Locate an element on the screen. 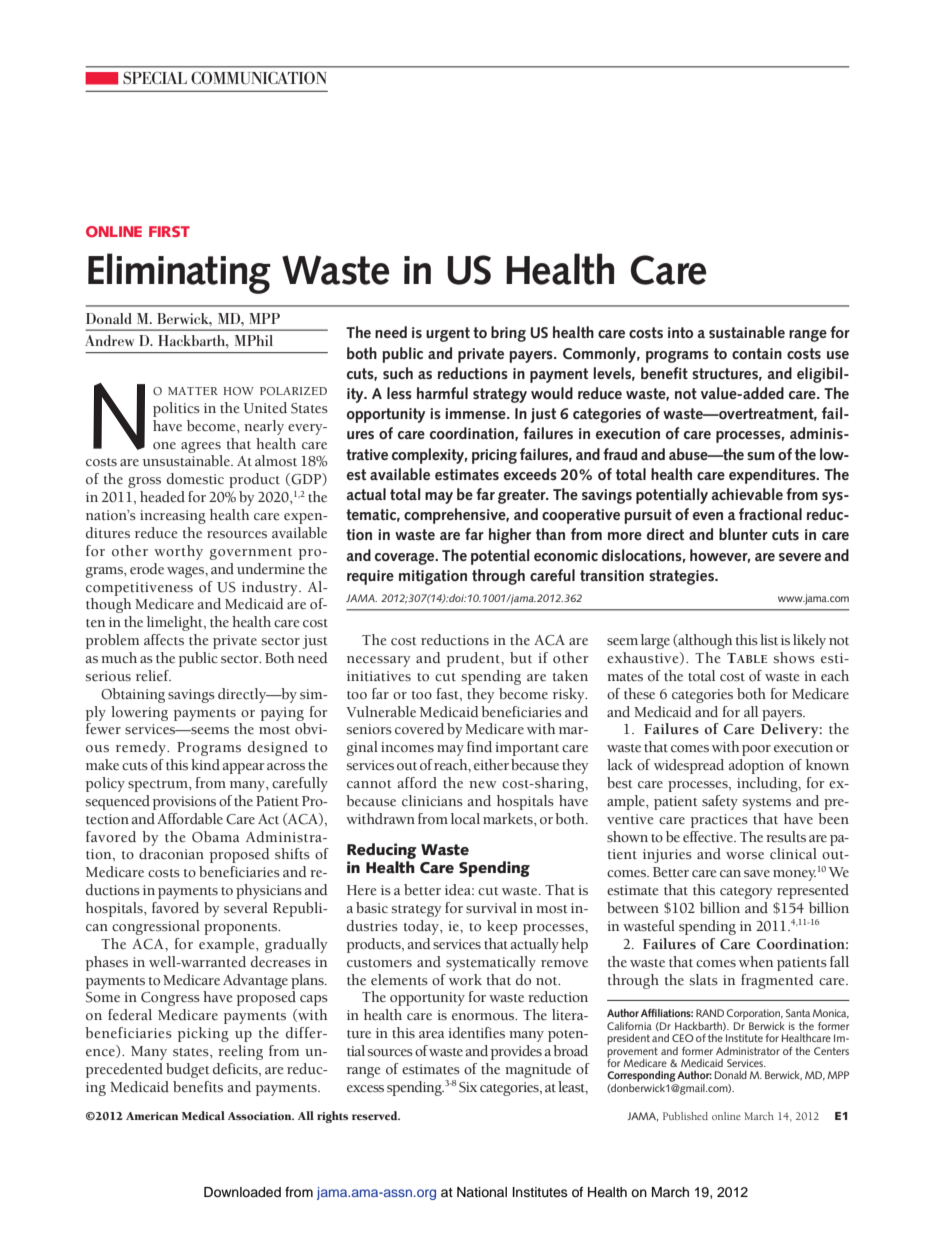 Image resolution: width=952 pixels, height=1233 pixels. pricing is located at coordinates (494, 456).
